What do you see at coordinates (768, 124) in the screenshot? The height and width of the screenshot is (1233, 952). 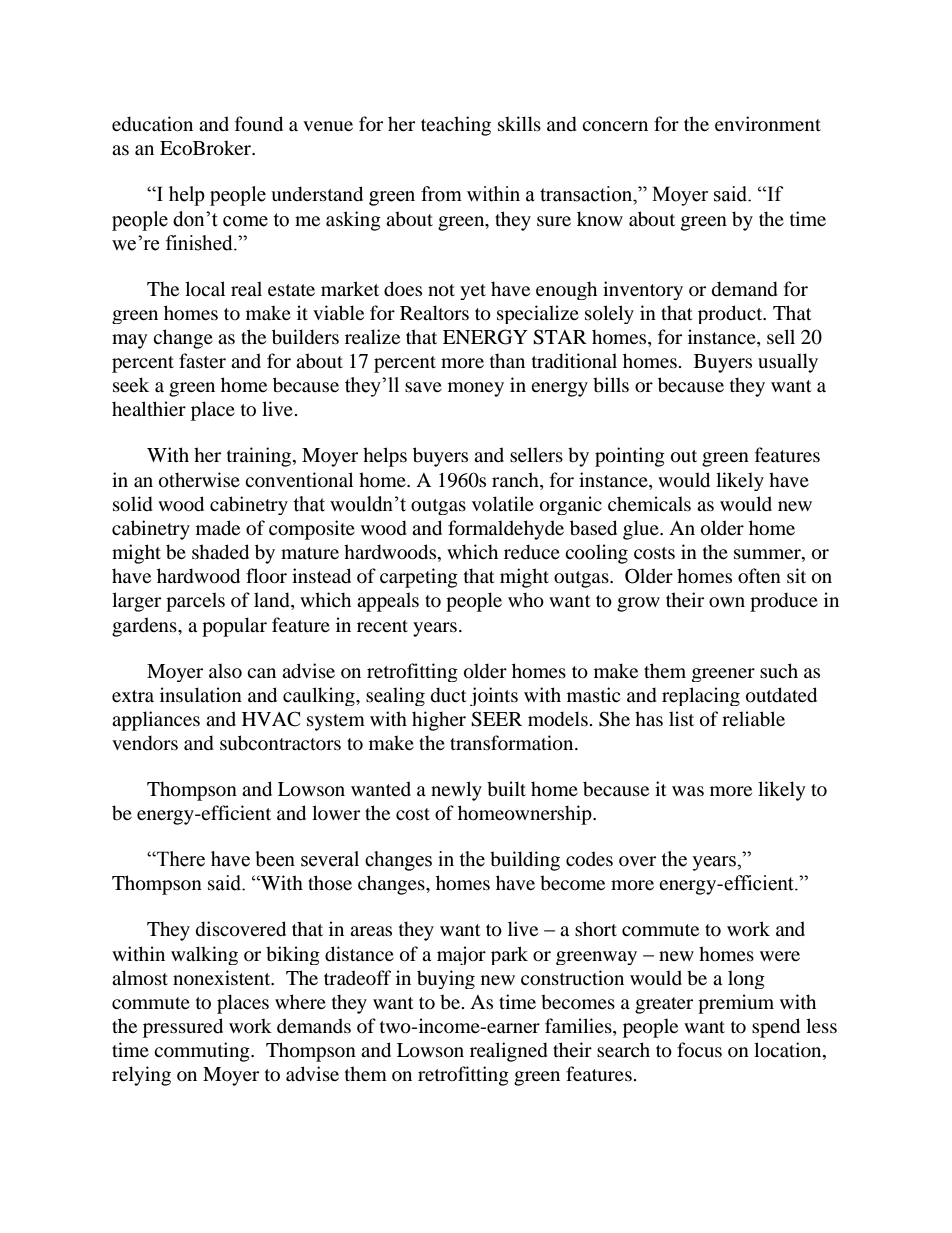 I see `environment` at bounding box center [768, 124].
